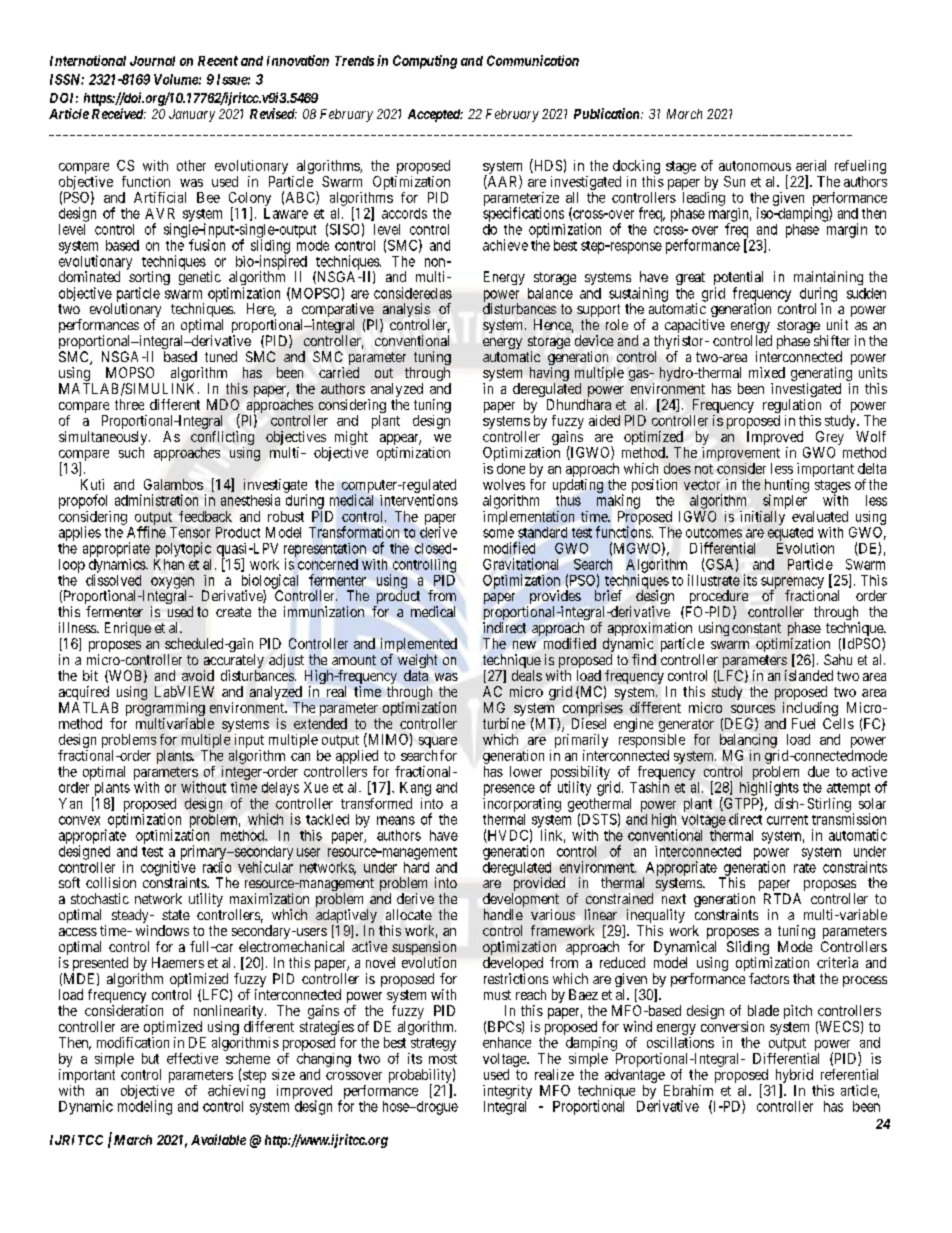 This screenshot has width=952, height=1233. Describe the element at coordinates (218, 1139) in the screenshot. I see `Available` at that location.
